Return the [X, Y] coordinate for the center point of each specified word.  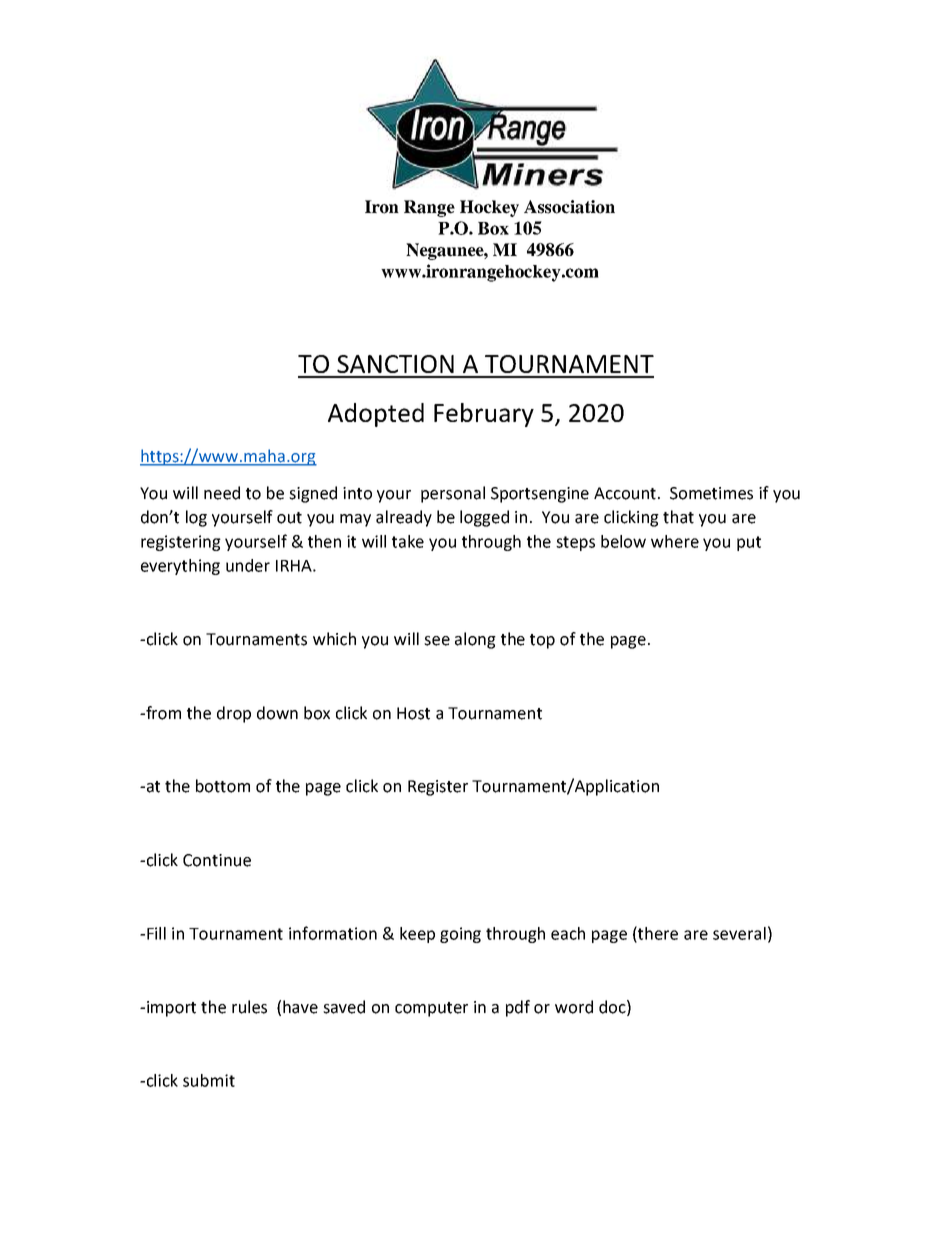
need [222, 493]
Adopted [376, 415]
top [542, 641]
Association [569, 207]
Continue [217, 860]
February [484, 415]
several [739, 933]
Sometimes [711, 493]
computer [431, 1009]
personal [453, 494]
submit [209, 1080]
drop [234, 714]
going [460, 935]
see [437, 641]
